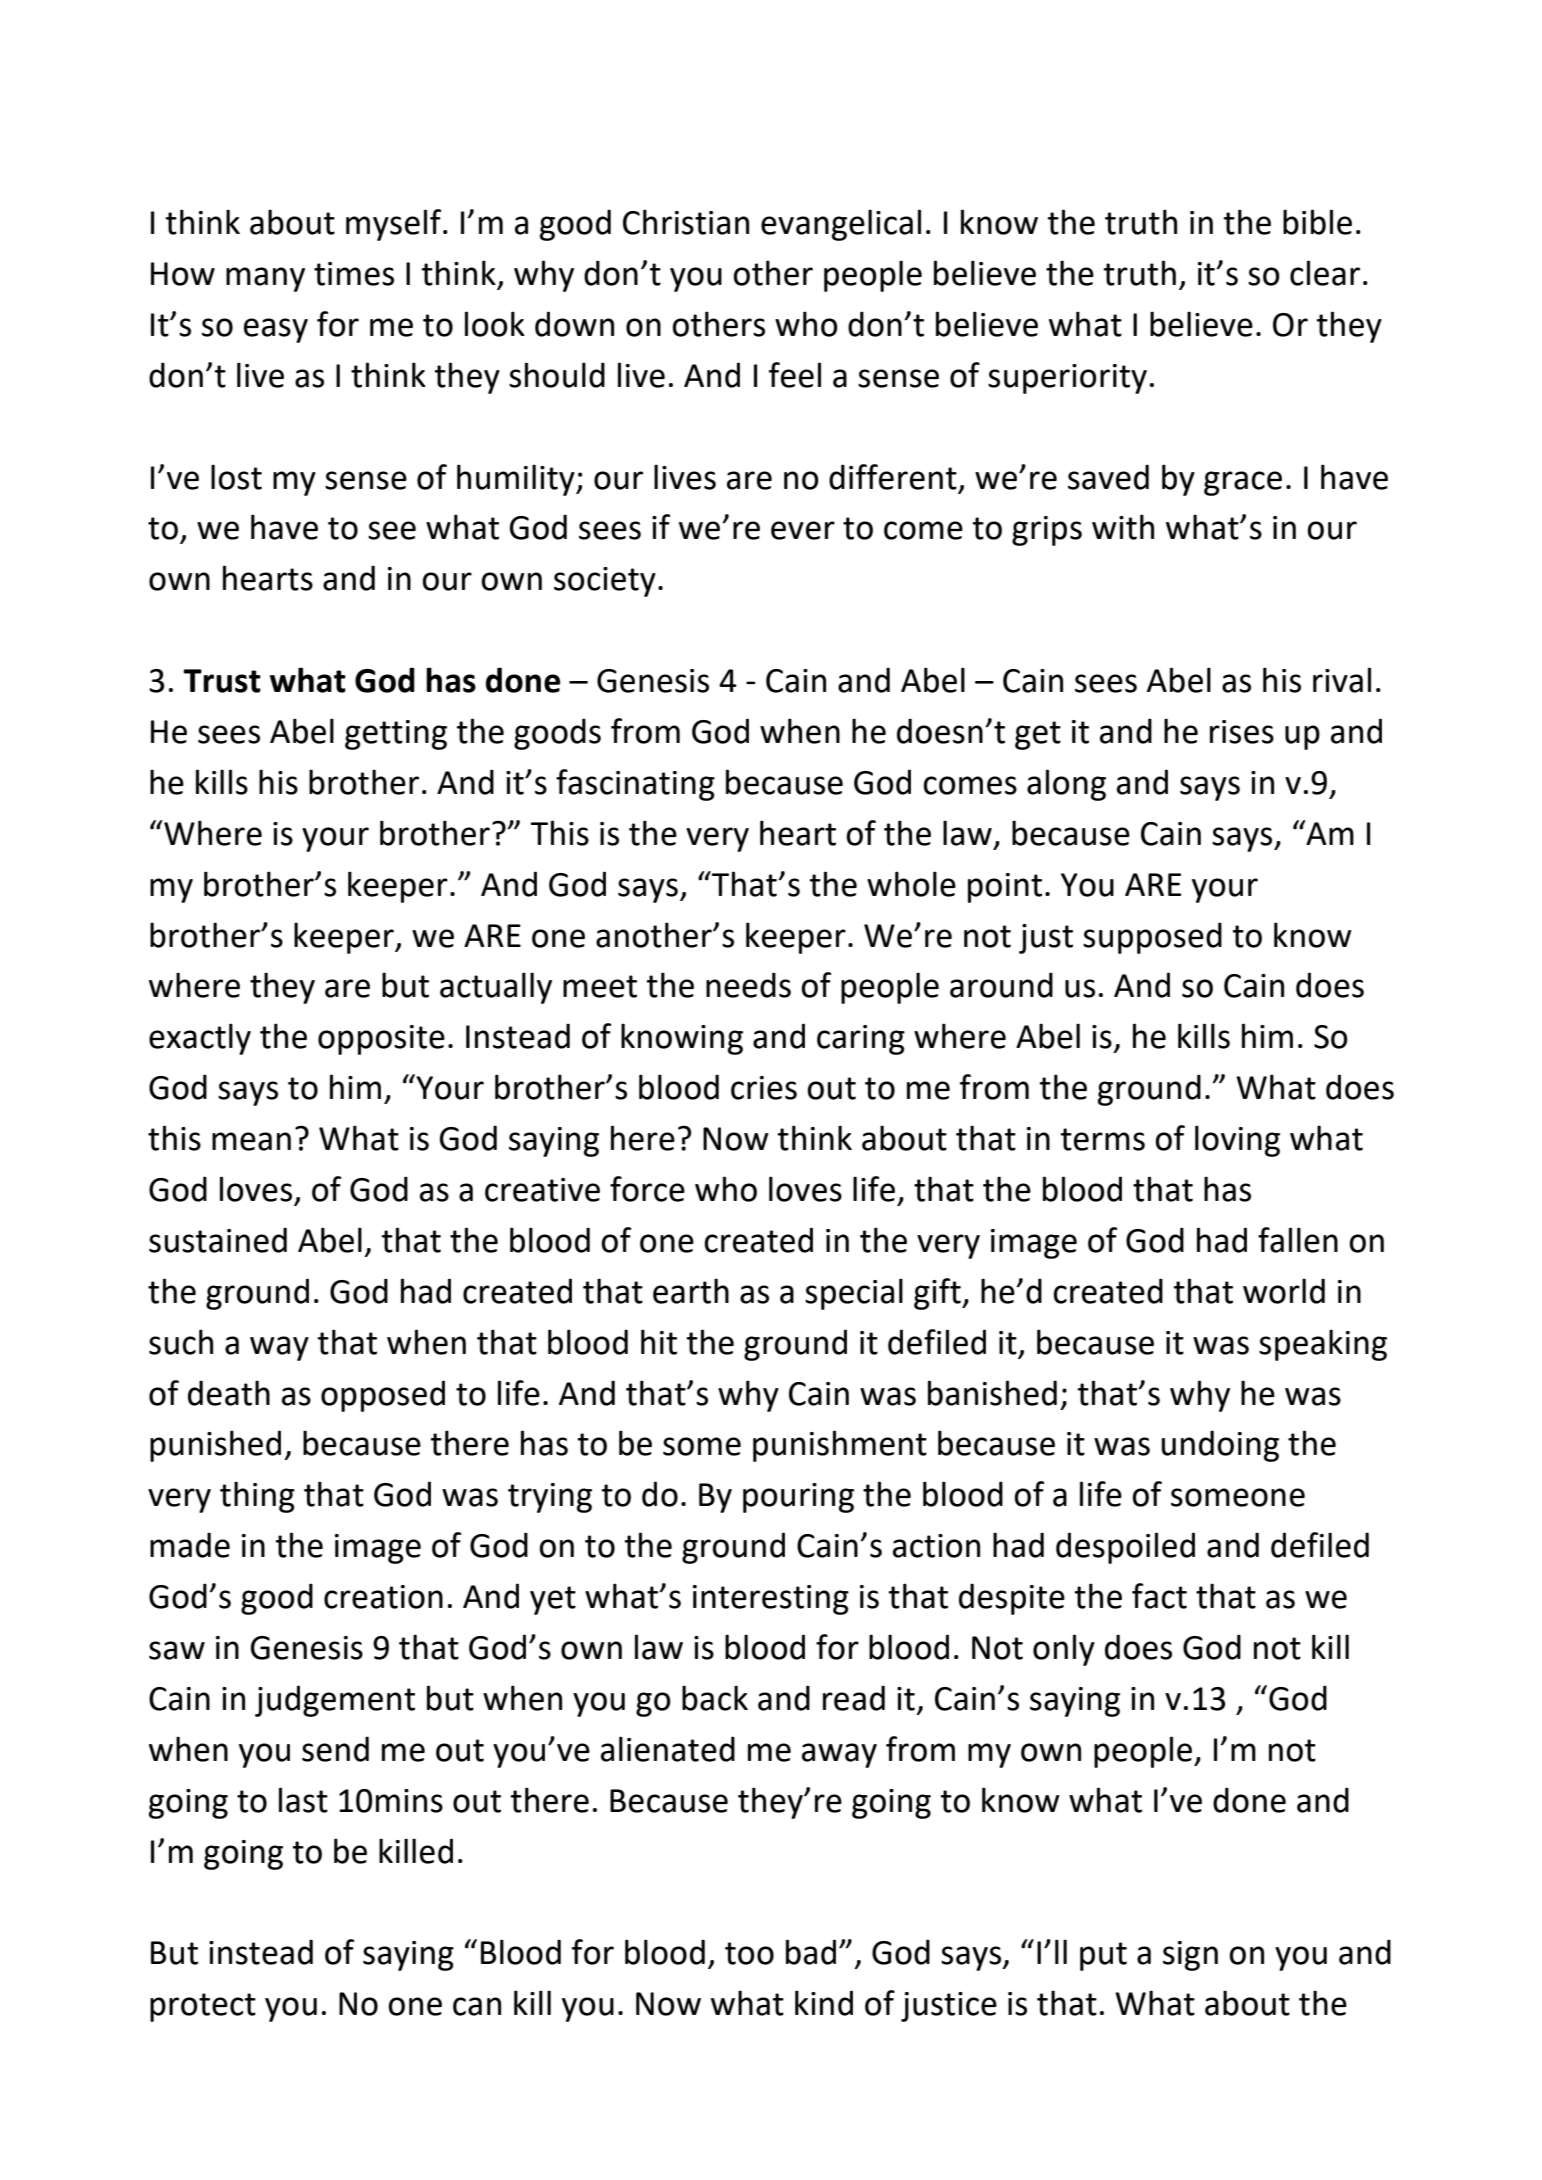 The height and width of the document is (2180, 1542). I want to click on clear, so click(1325, 273).
